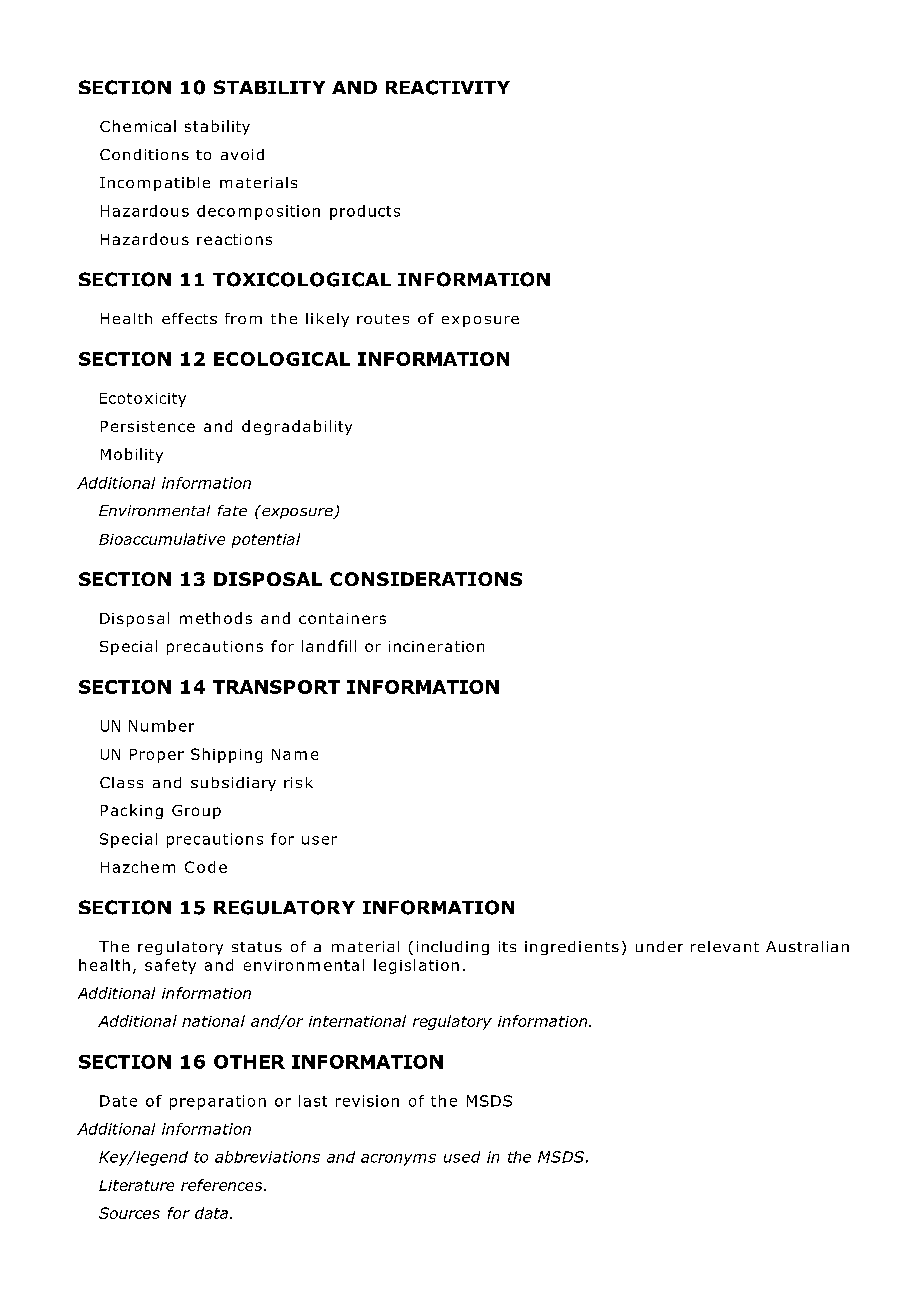 Image resolution: width=924 pixels, height=1308 pixels. Describe the element at coordinates (223, 1185) in the screenshot. I see `references` at that location.
